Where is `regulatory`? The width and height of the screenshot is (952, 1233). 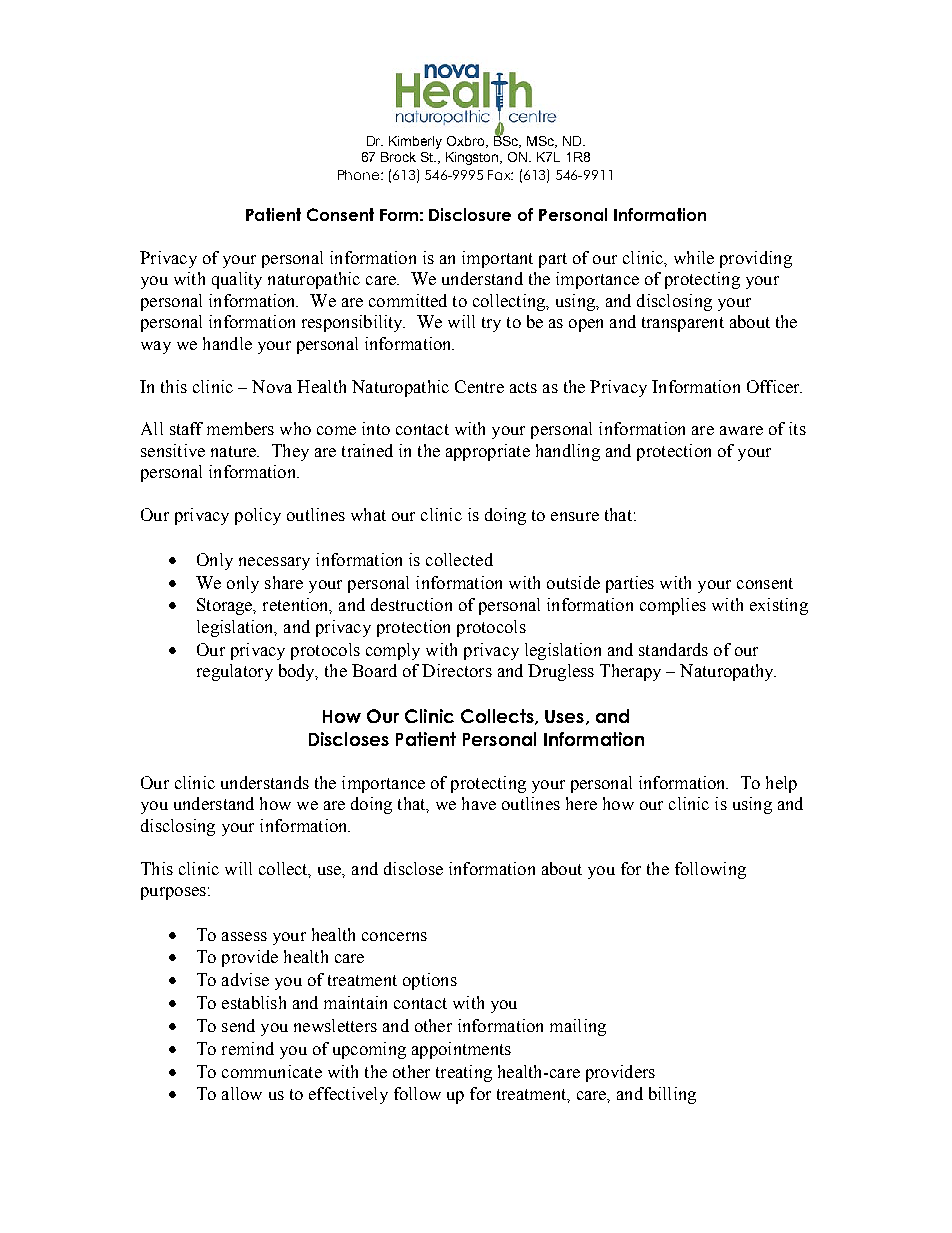
regulatory is located at coordinates (235, 672).
